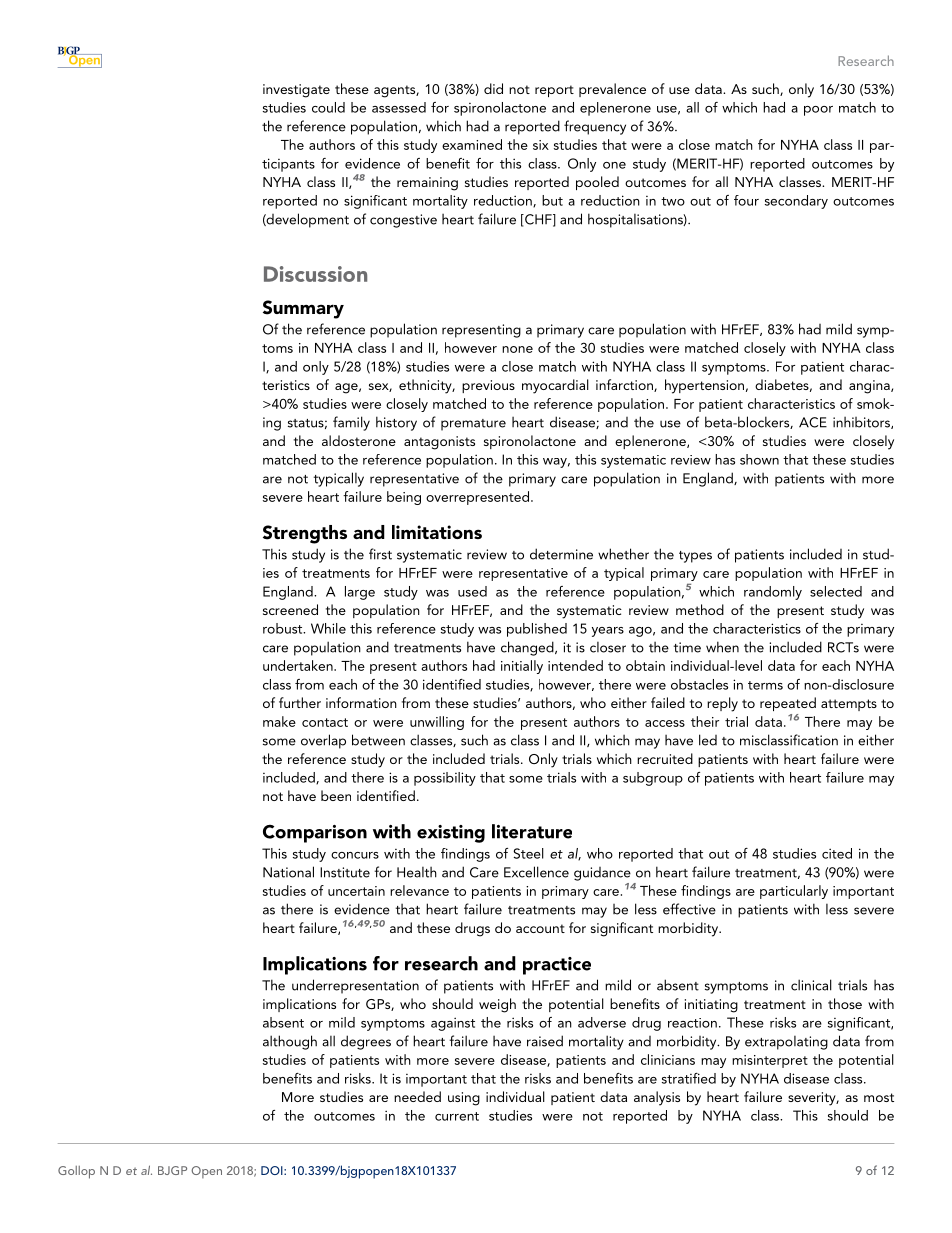 This image has height=1233, width=952. Describe the element at coordinates (419, 890) in the image. I see `relevance` at that location.
